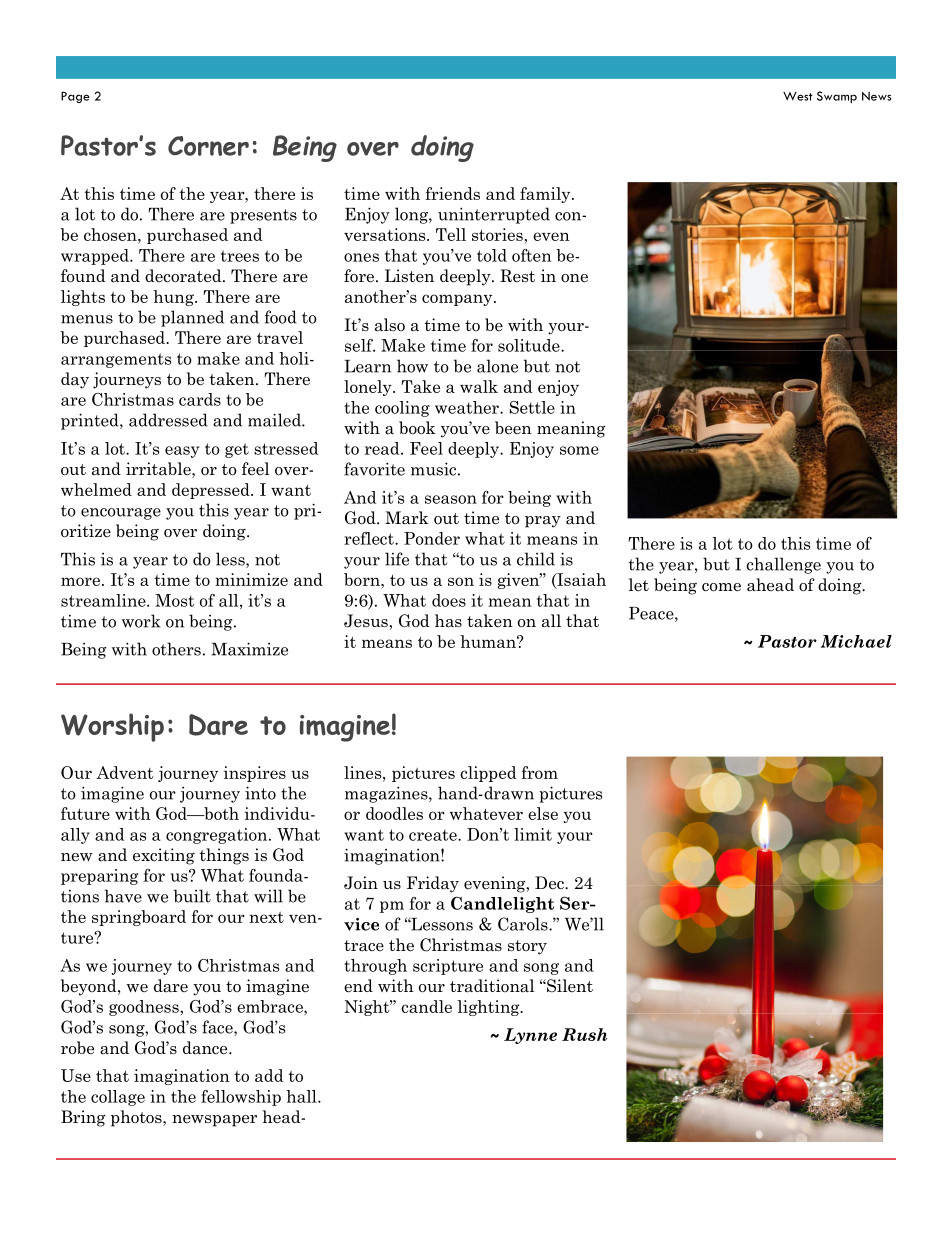 Image resolution: width=952 pixels, height=1233 pixels. I want to click on Michael, so click(856, 641).
